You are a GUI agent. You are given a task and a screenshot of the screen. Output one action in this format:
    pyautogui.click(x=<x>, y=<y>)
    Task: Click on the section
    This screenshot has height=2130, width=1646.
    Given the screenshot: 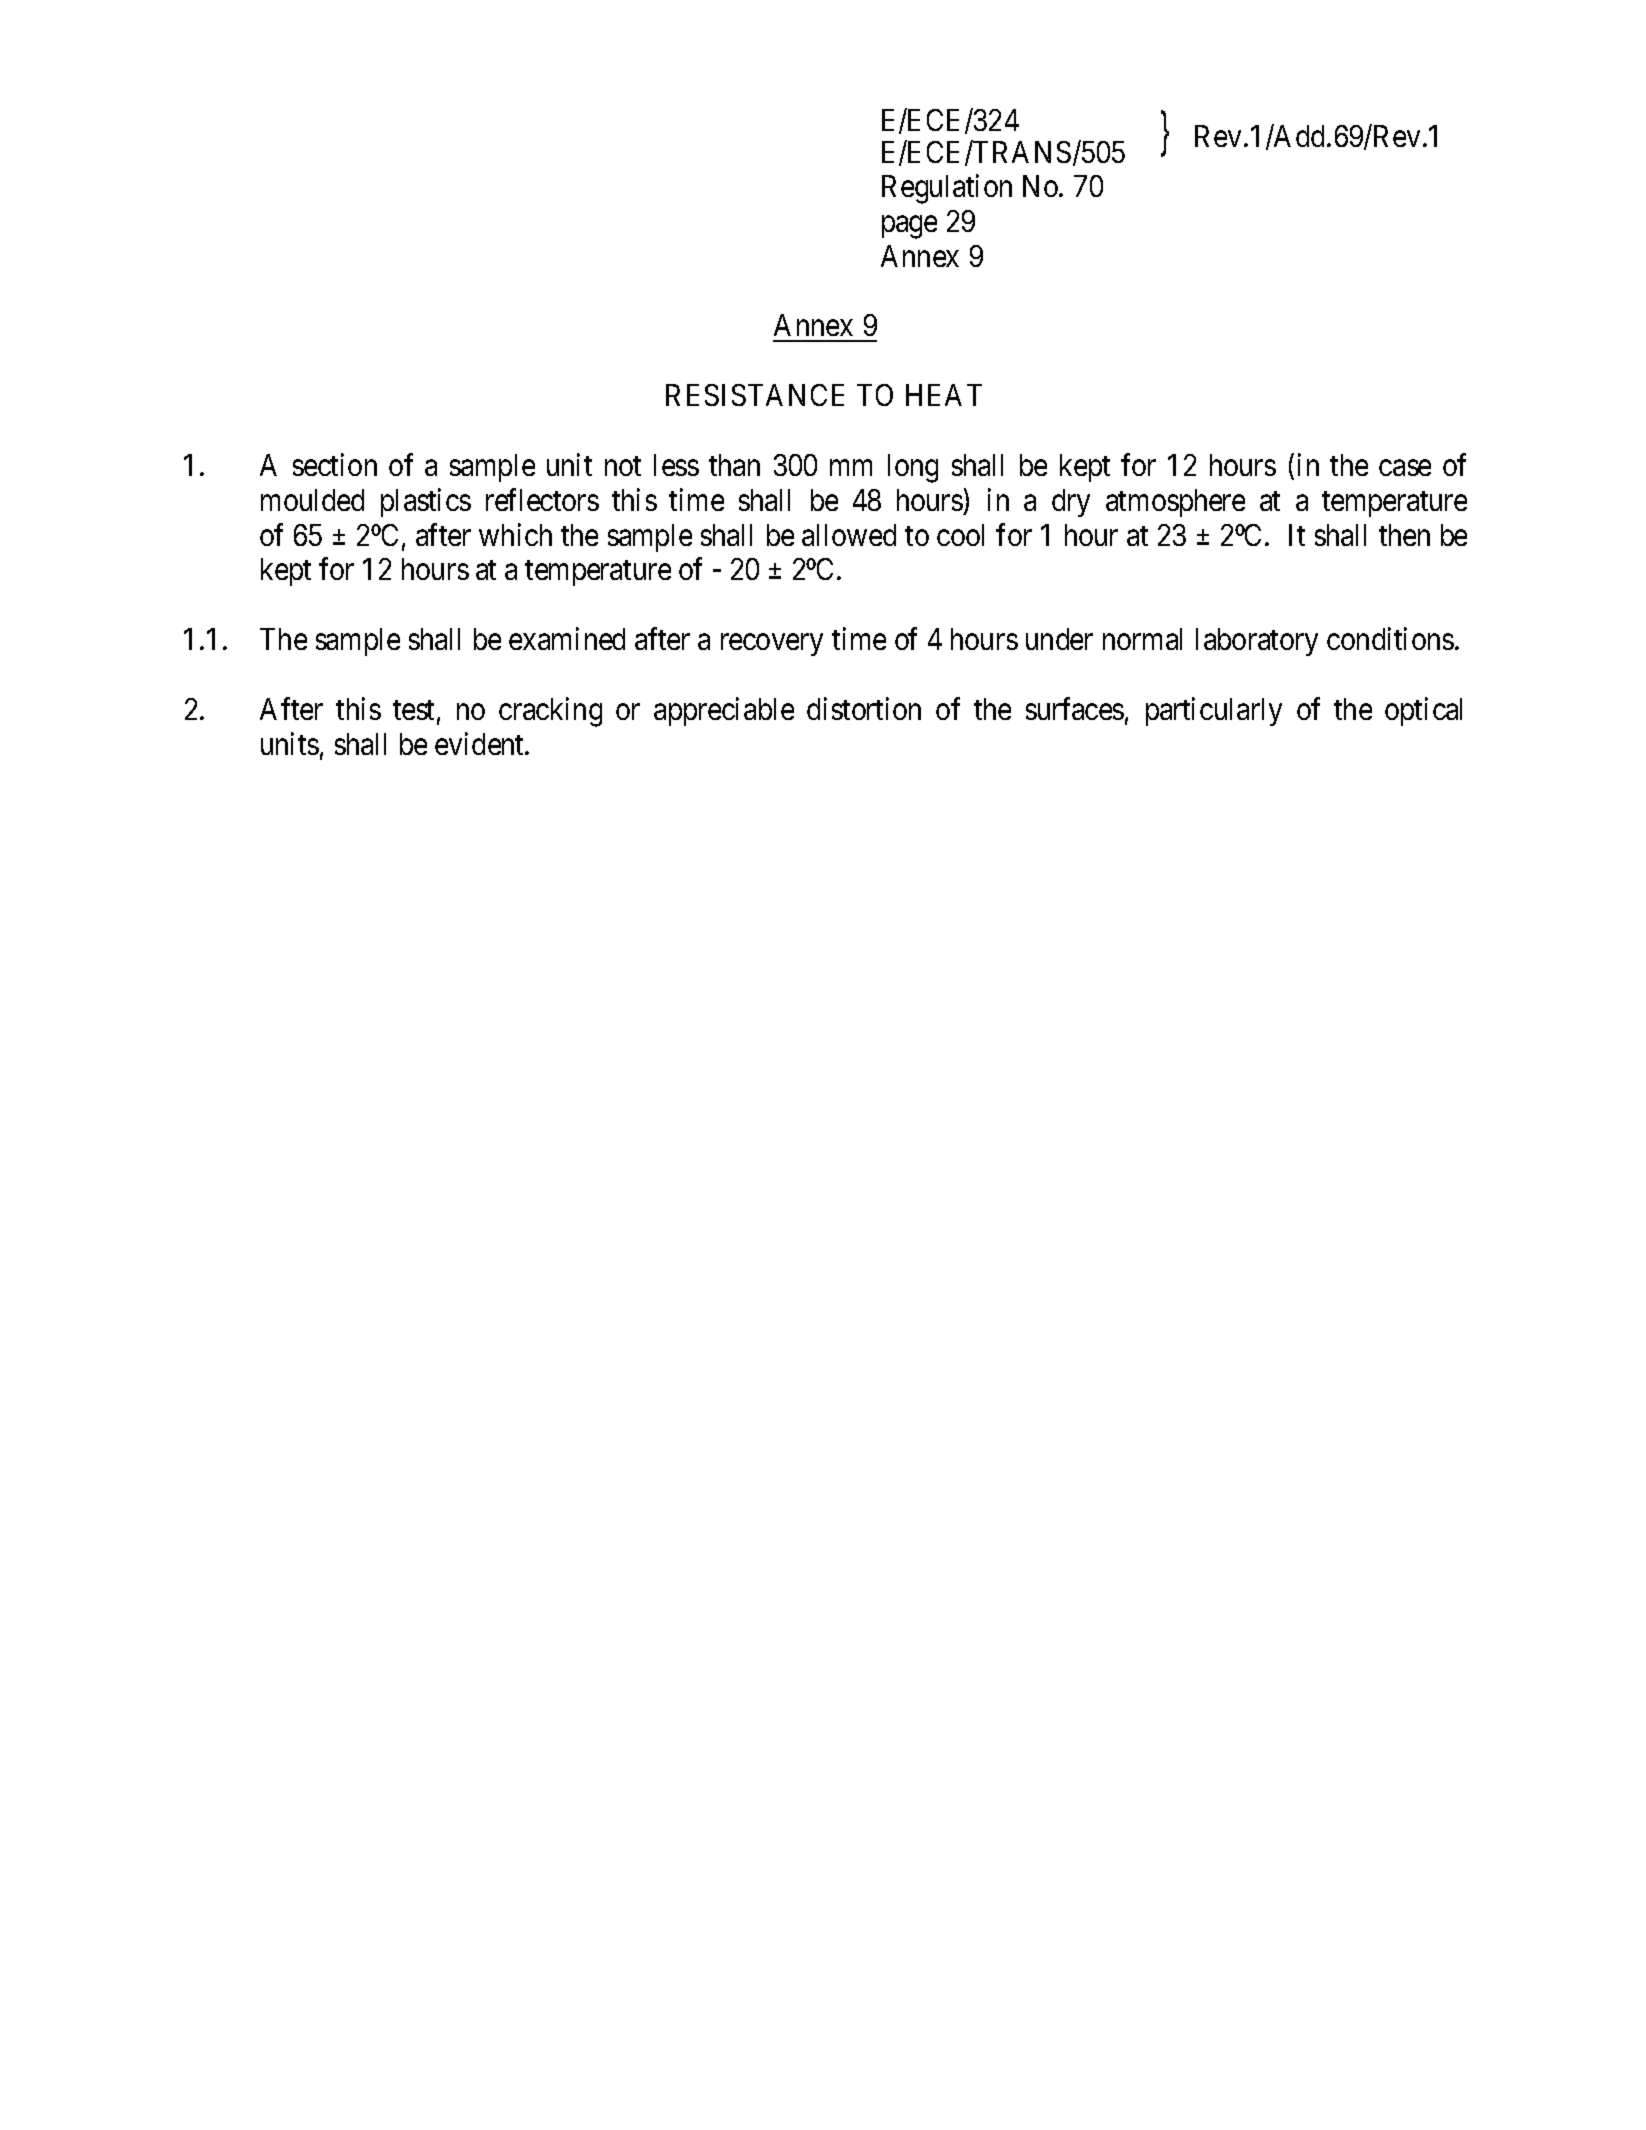 What is the action you would take?
    pyautogui.click(x=335, y=464)
